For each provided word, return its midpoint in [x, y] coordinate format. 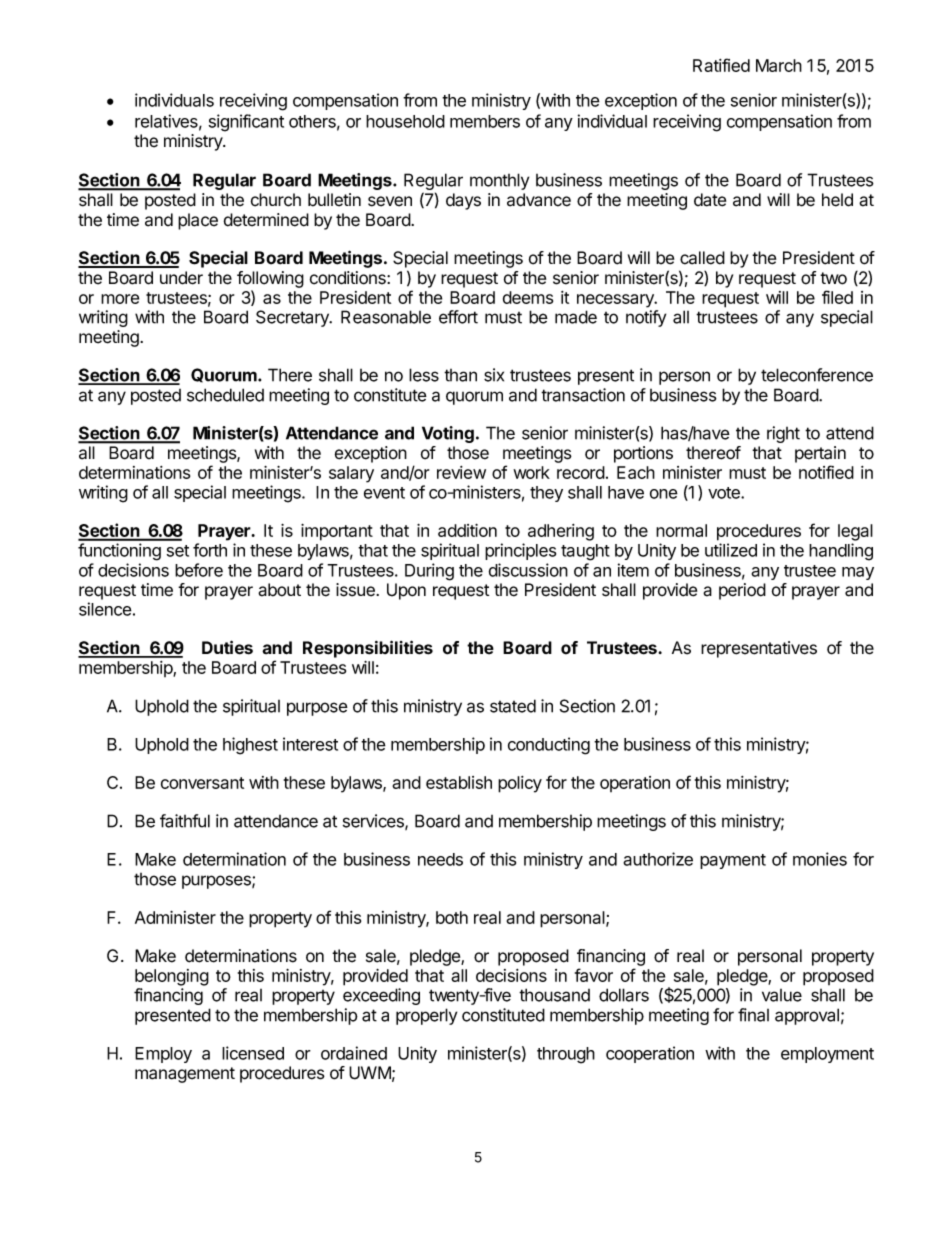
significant [246, 123]
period [742, 591]
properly [426, 1016]
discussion [528, 570]
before [199, 570]
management [185, 1075]
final [753, 1015]
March [779, 65]
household [405, 121]
